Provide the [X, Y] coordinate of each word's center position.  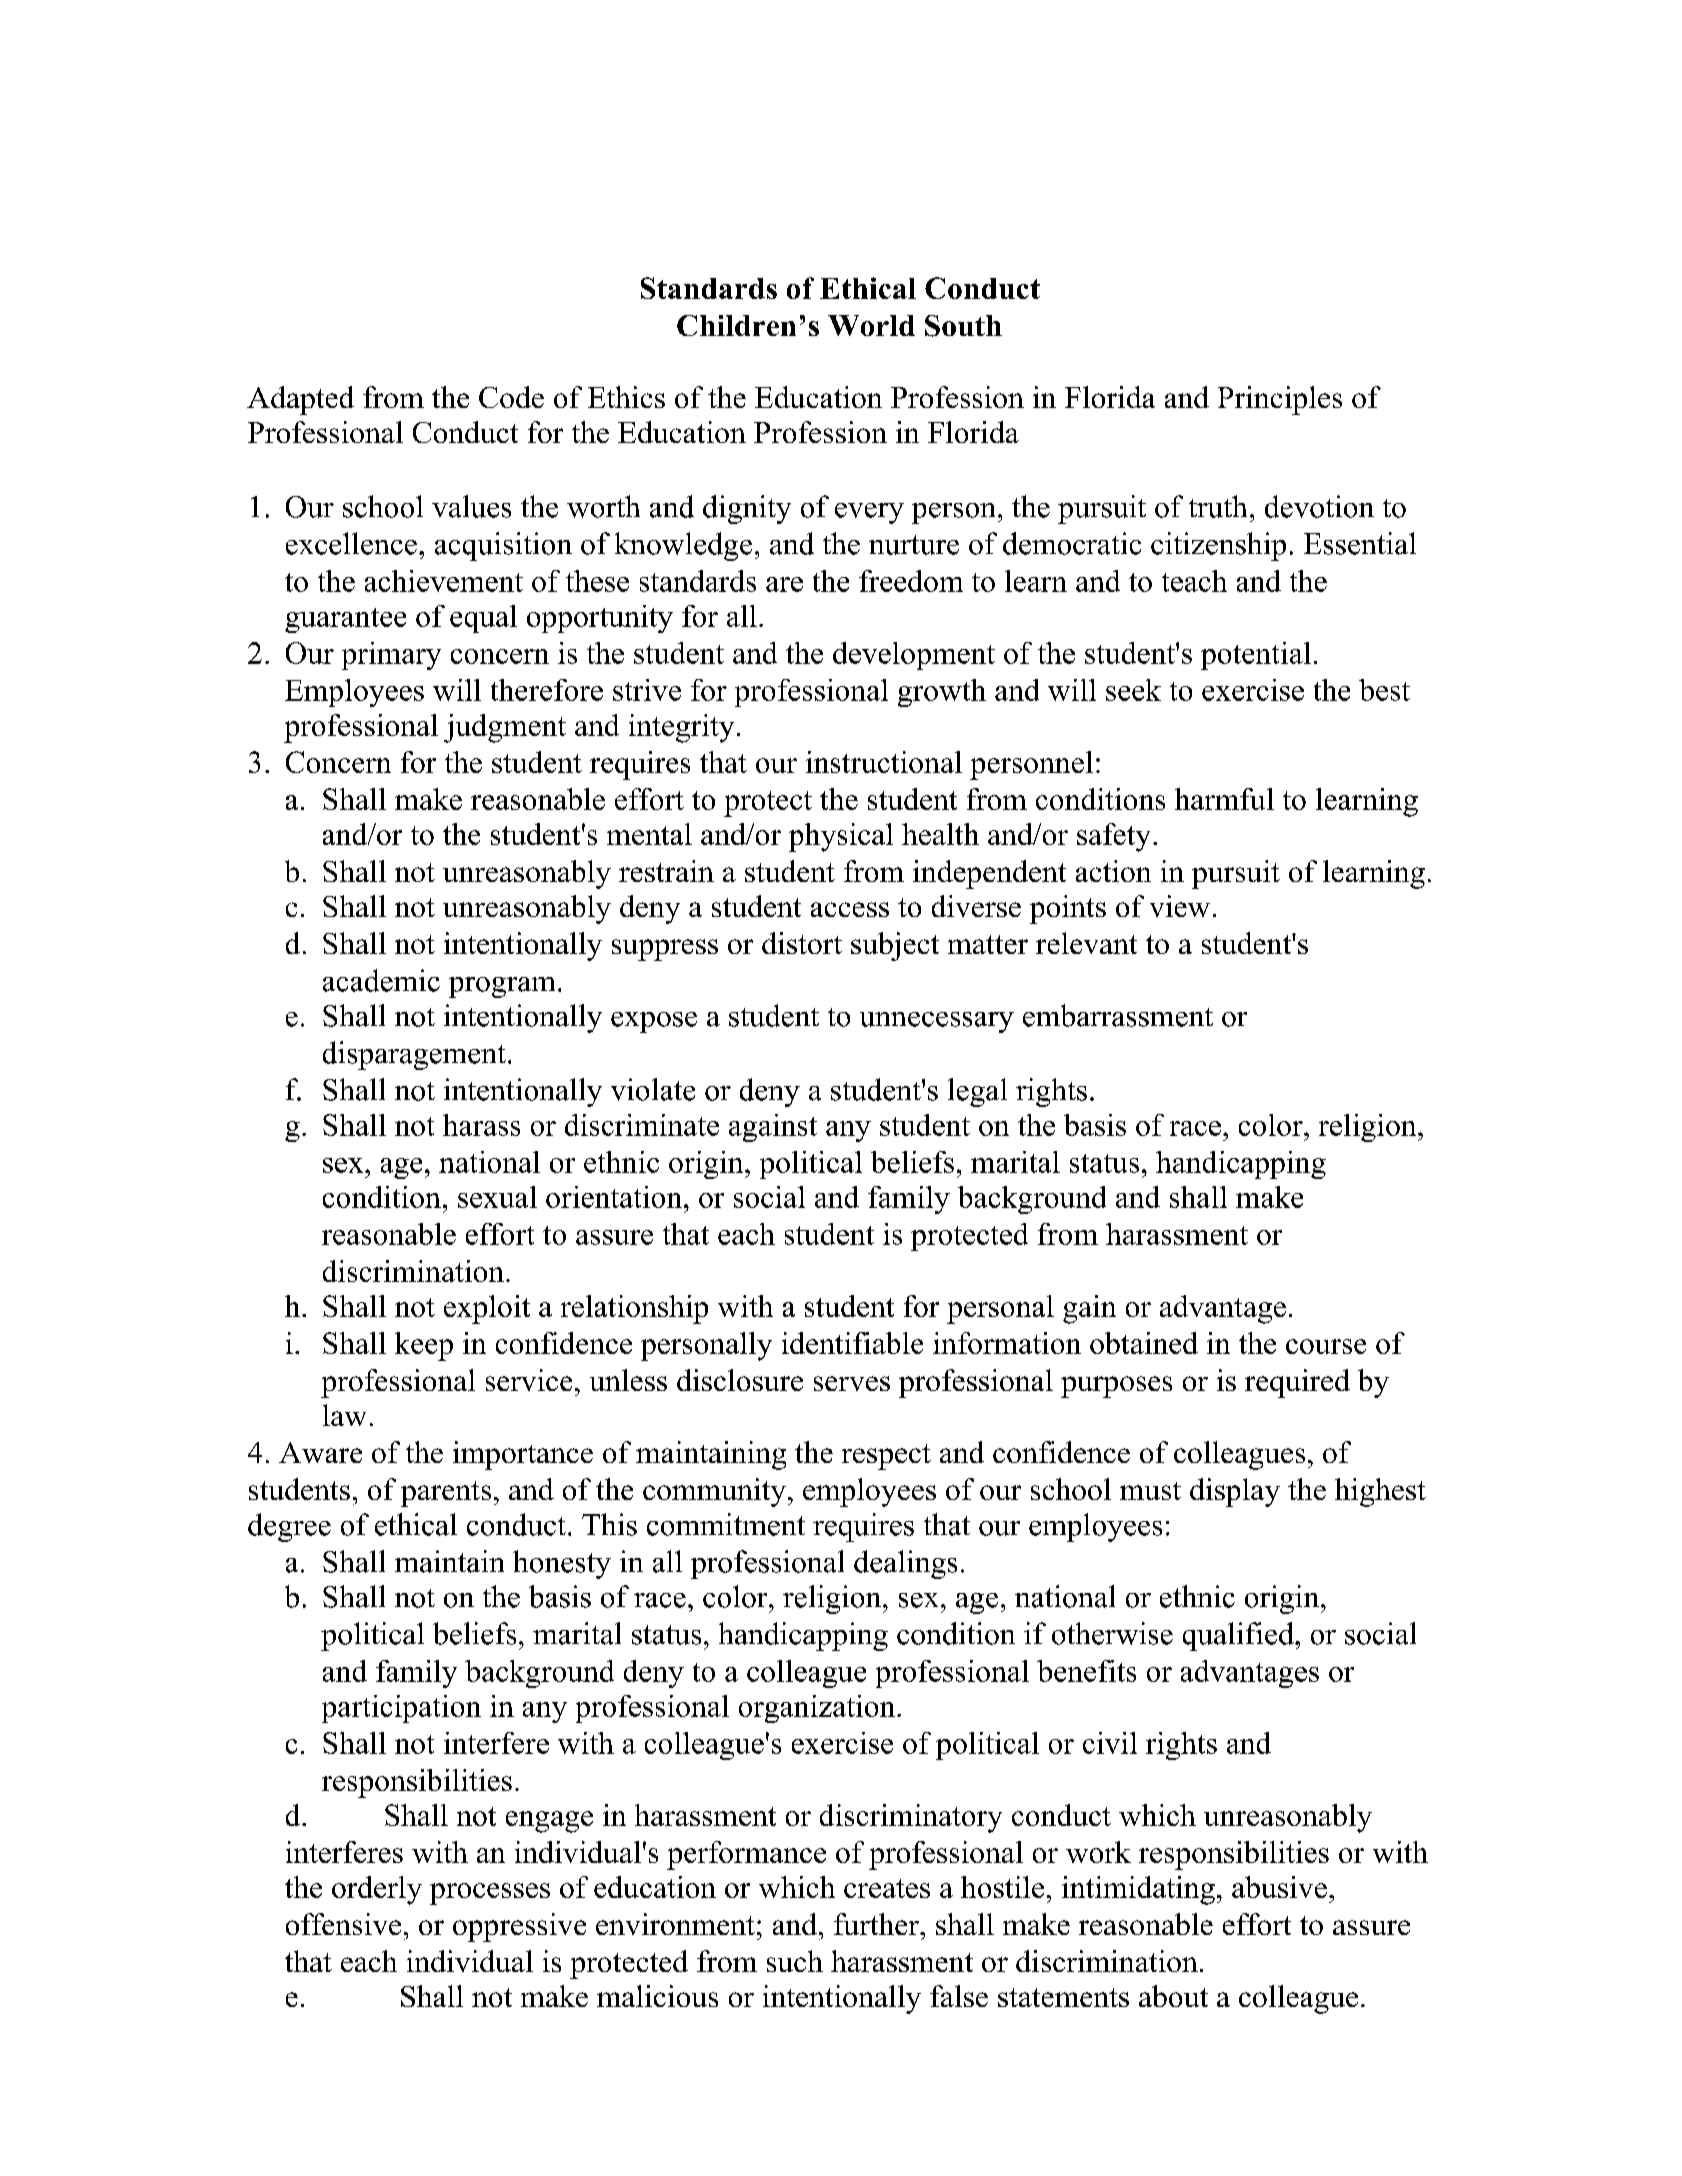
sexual [497, 1197]
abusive [1279, 1887]
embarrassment [1118, 1015]
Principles [1280, 400]
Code [511, 397]
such [795, 1961]
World [871, 325]
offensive [343, 1924]
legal [977, 1092]
